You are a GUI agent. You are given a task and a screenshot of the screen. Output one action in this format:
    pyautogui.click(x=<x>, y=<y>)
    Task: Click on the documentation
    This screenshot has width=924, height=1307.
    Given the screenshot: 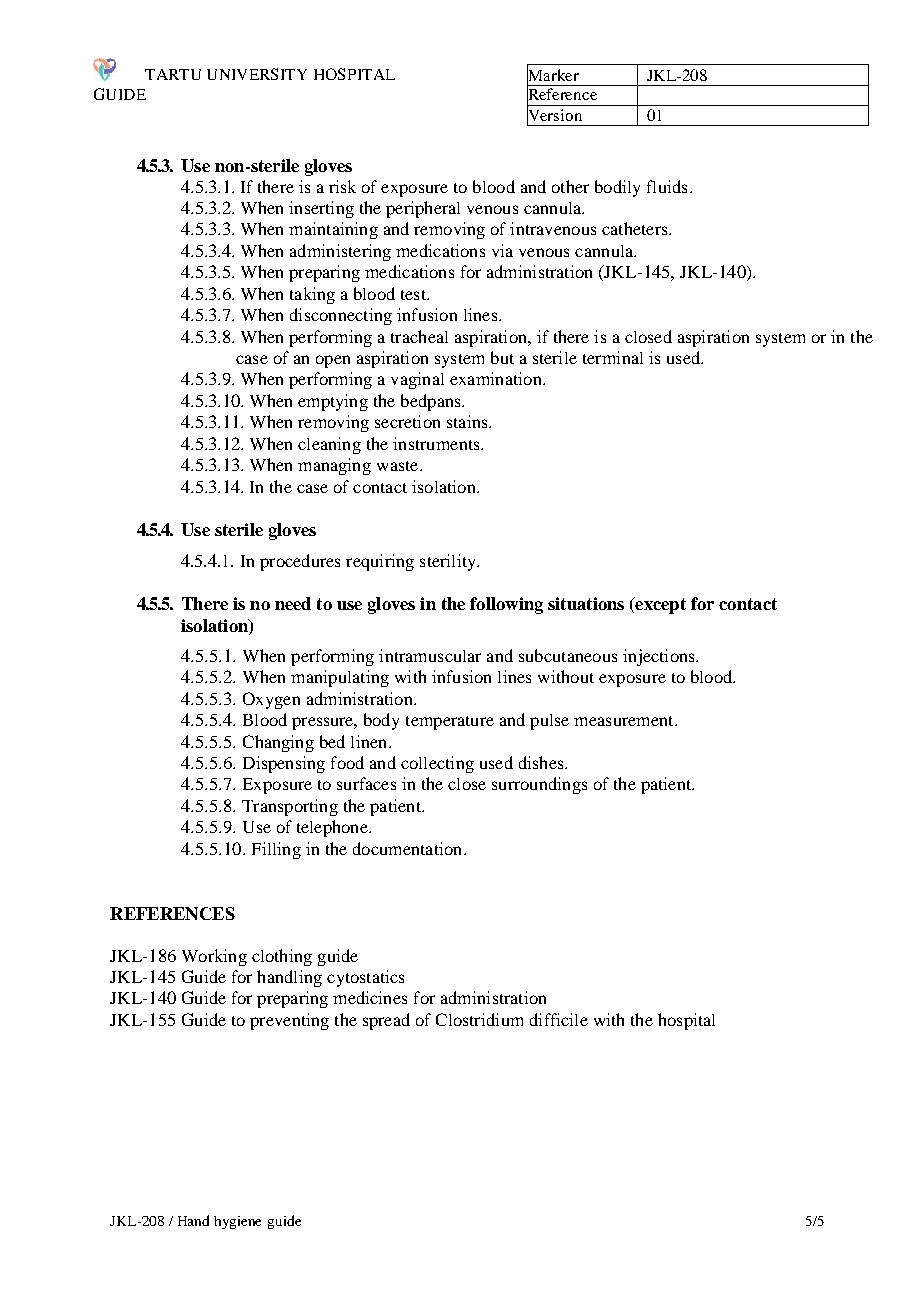 What is the action you would take?
    pyautogui.click(x=409, y=848)
